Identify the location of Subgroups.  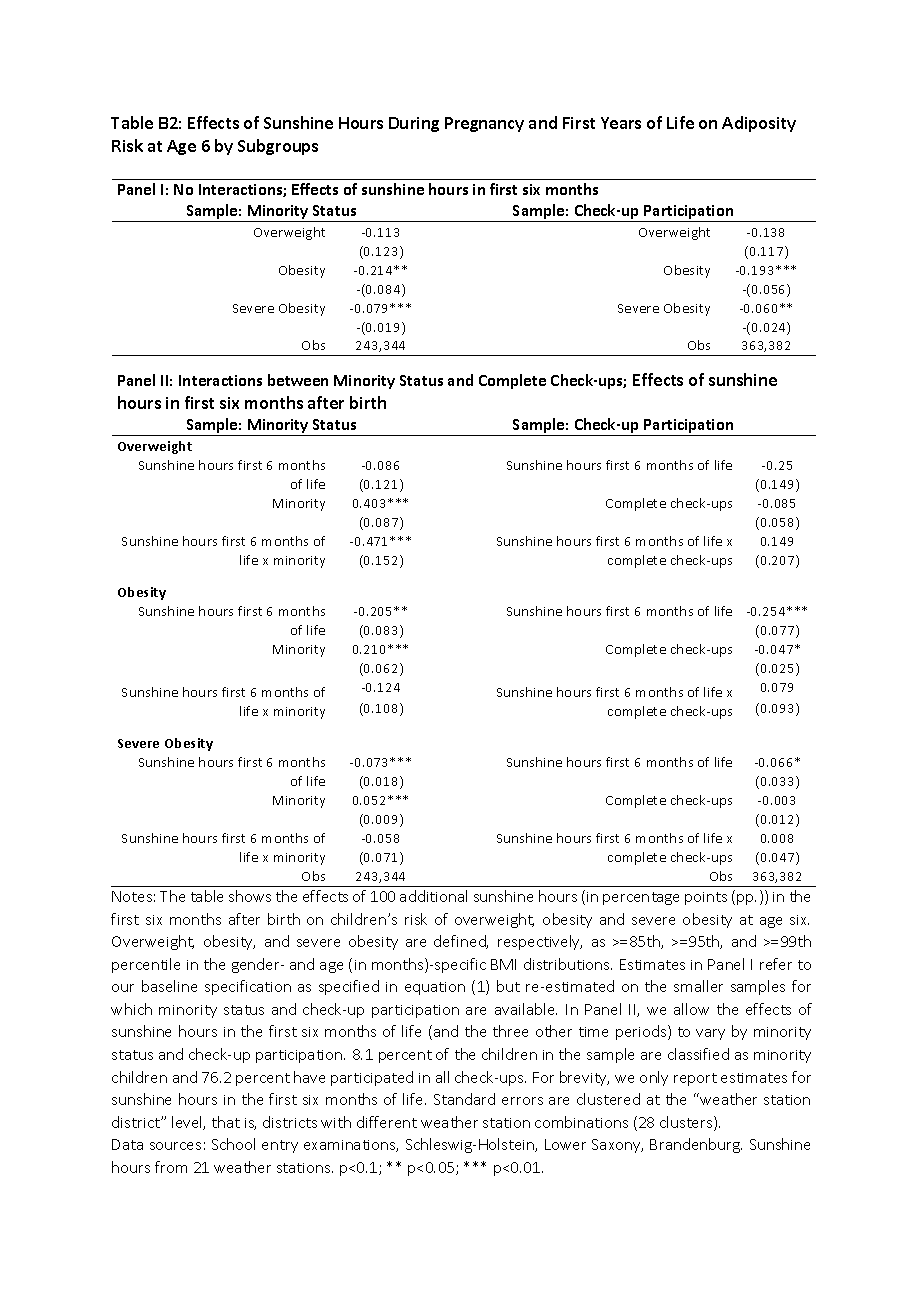
(278, 147).
